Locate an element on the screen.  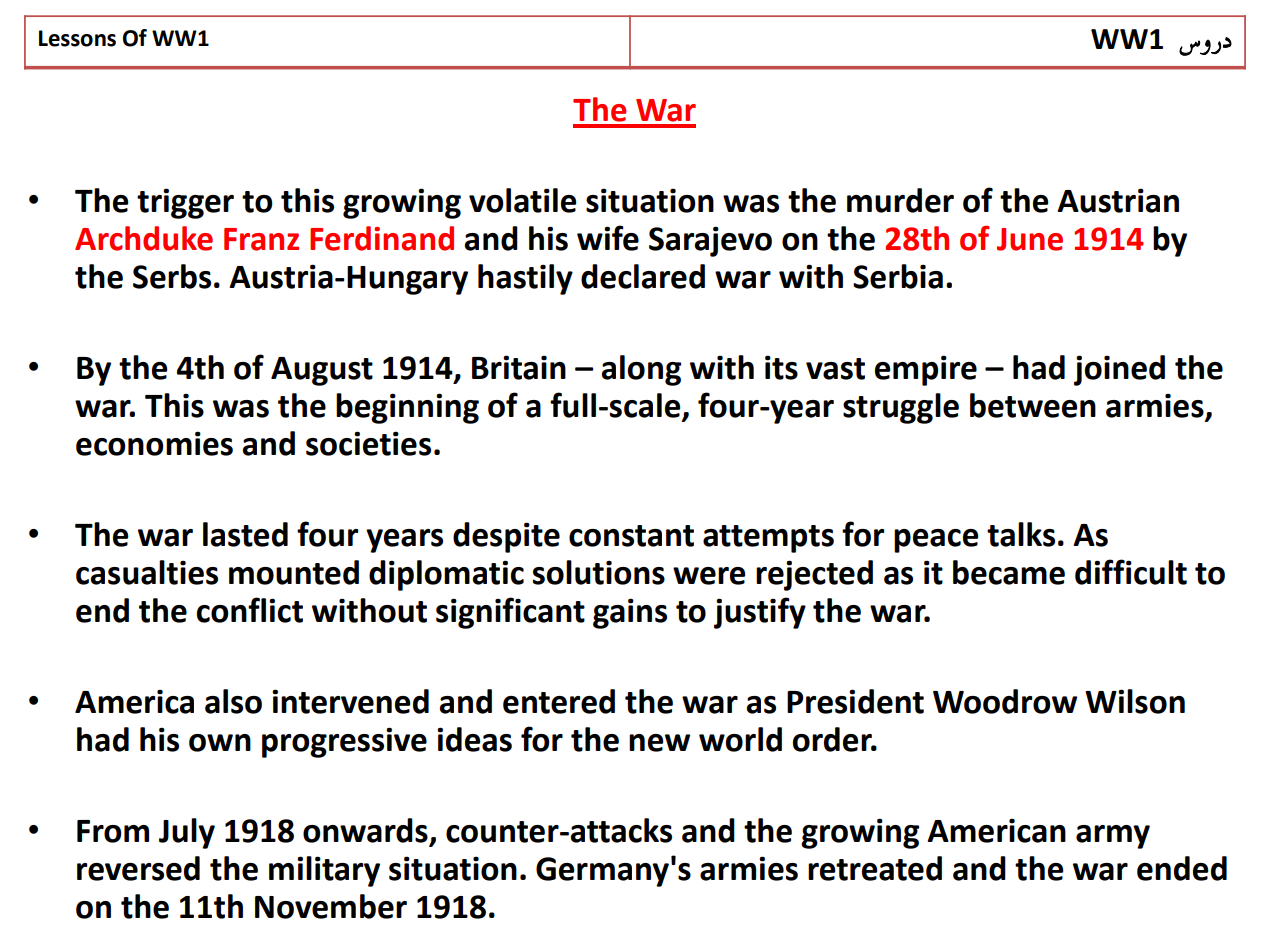
murder is located at coordinates (900, 200).
